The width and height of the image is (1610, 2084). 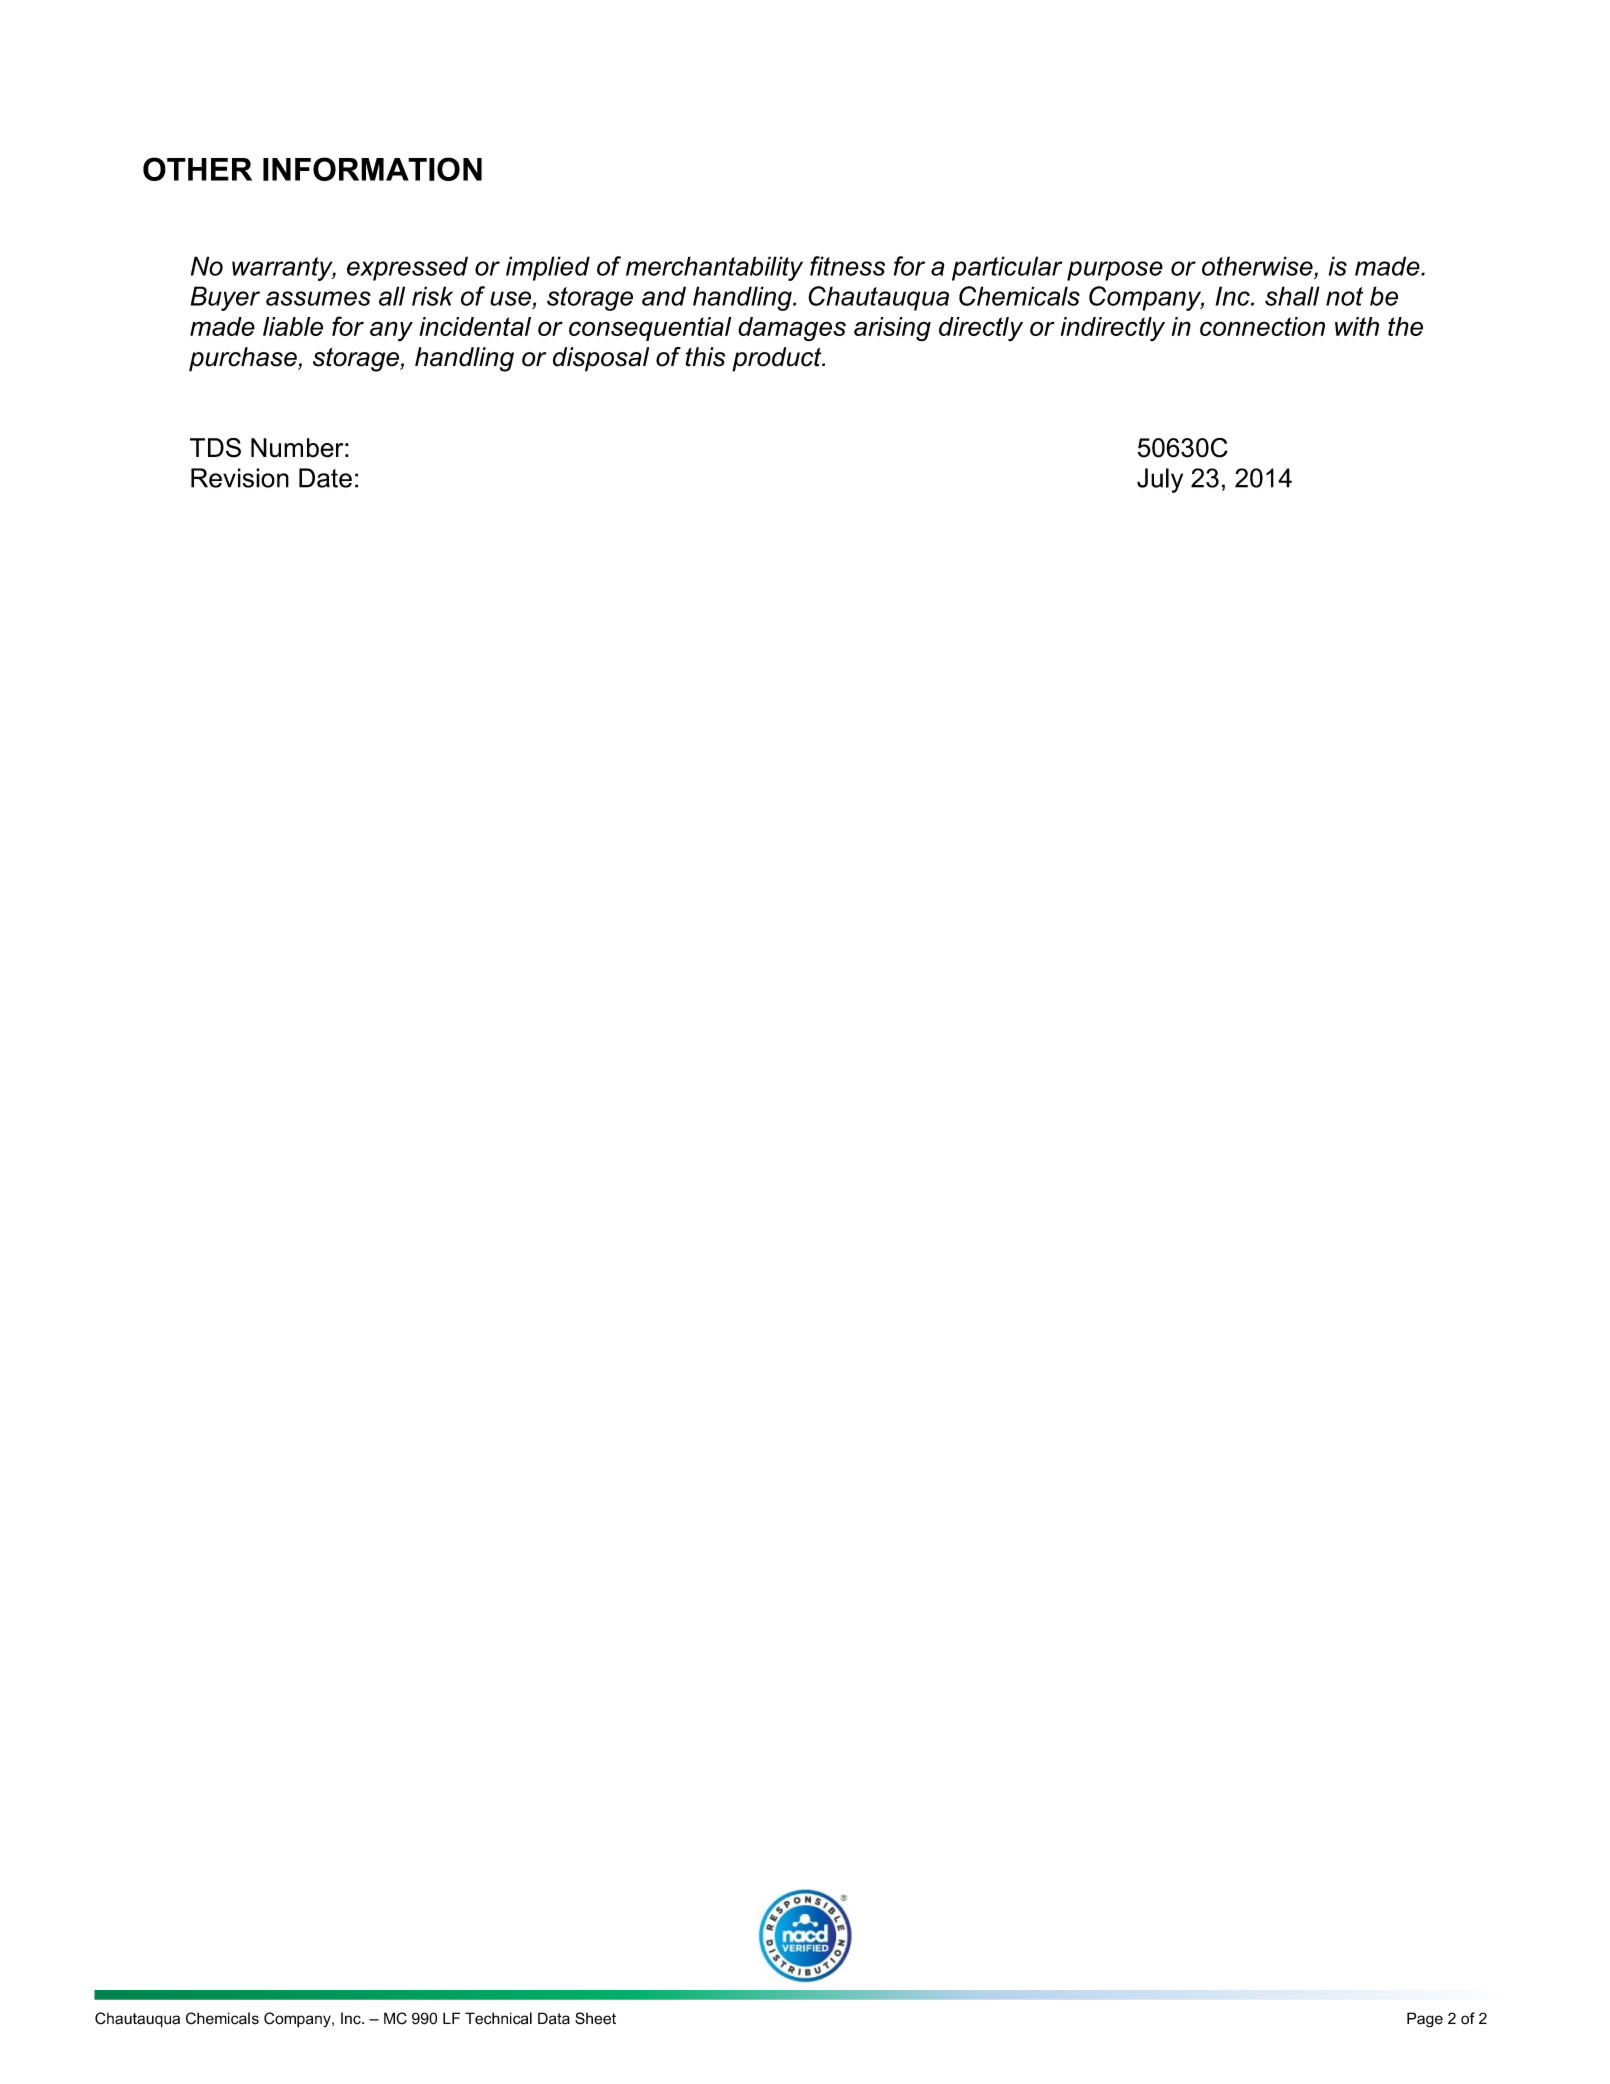 What do you see at coordinates (847, 266) in the image?
I see `fitness` at bounding box center [847, 266].
